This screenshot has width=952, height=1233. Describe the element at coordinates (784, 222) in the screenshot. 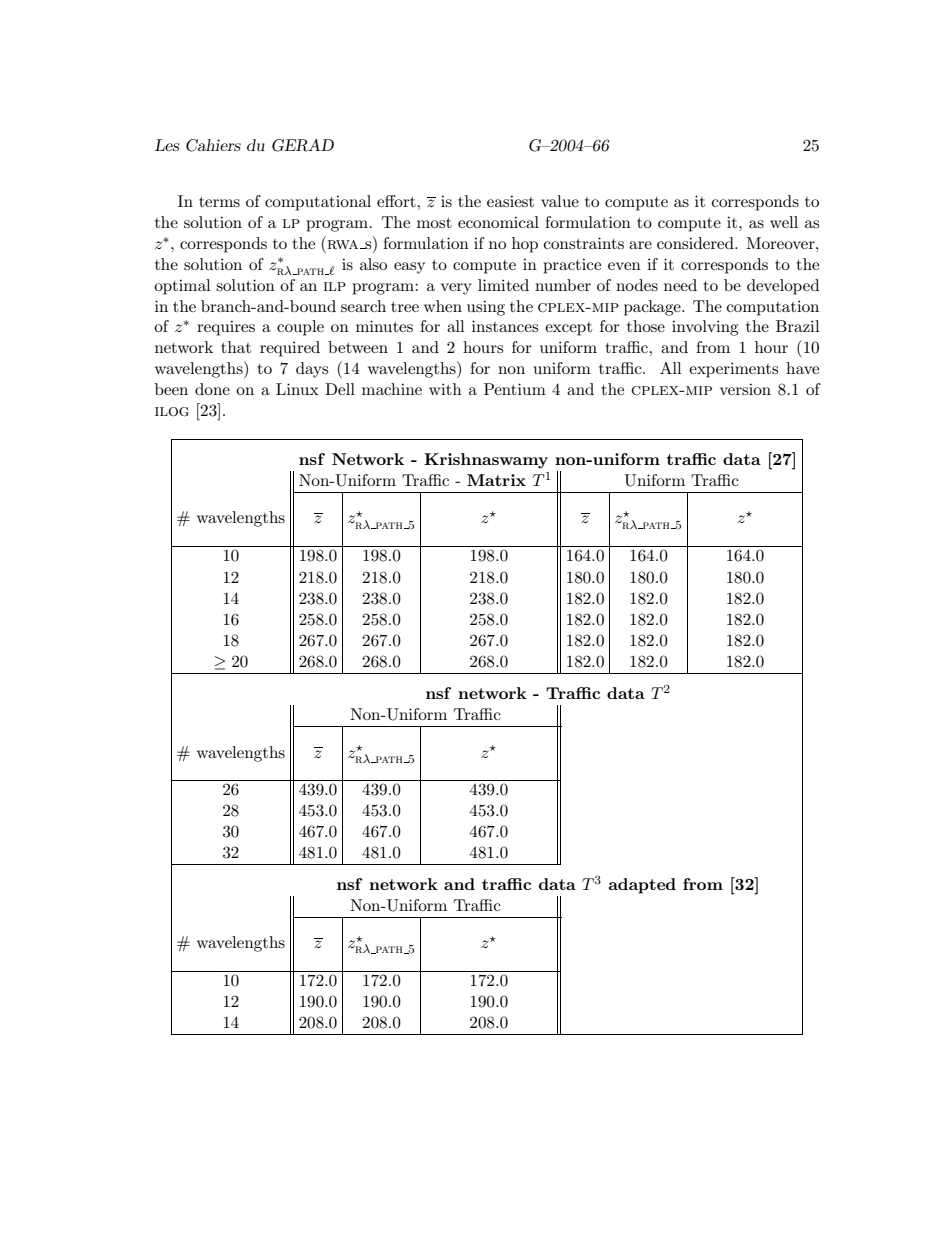

I see `well` at that location.
